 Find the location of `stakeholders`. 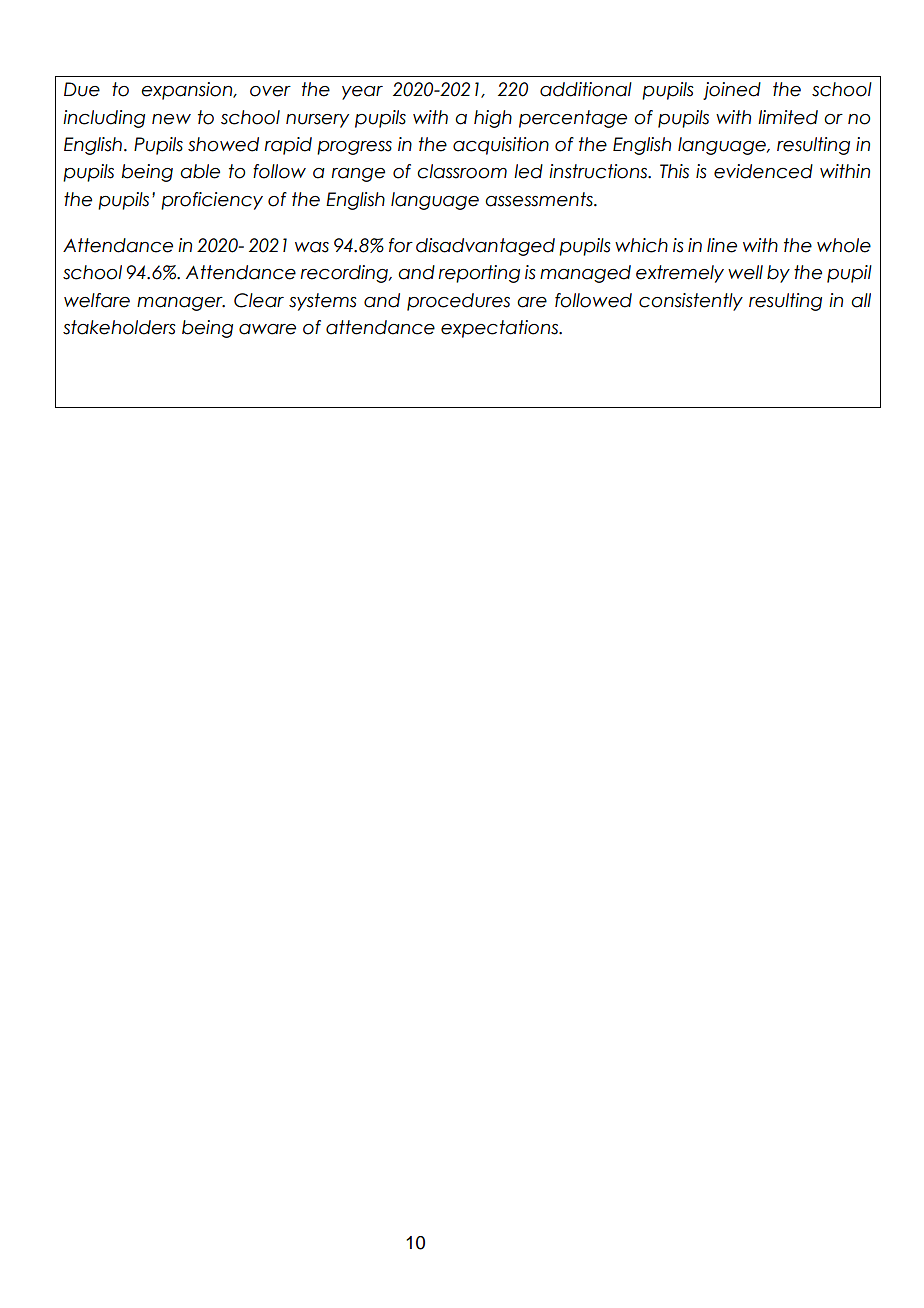

stakeholders is located at coordinates (119, 327).
